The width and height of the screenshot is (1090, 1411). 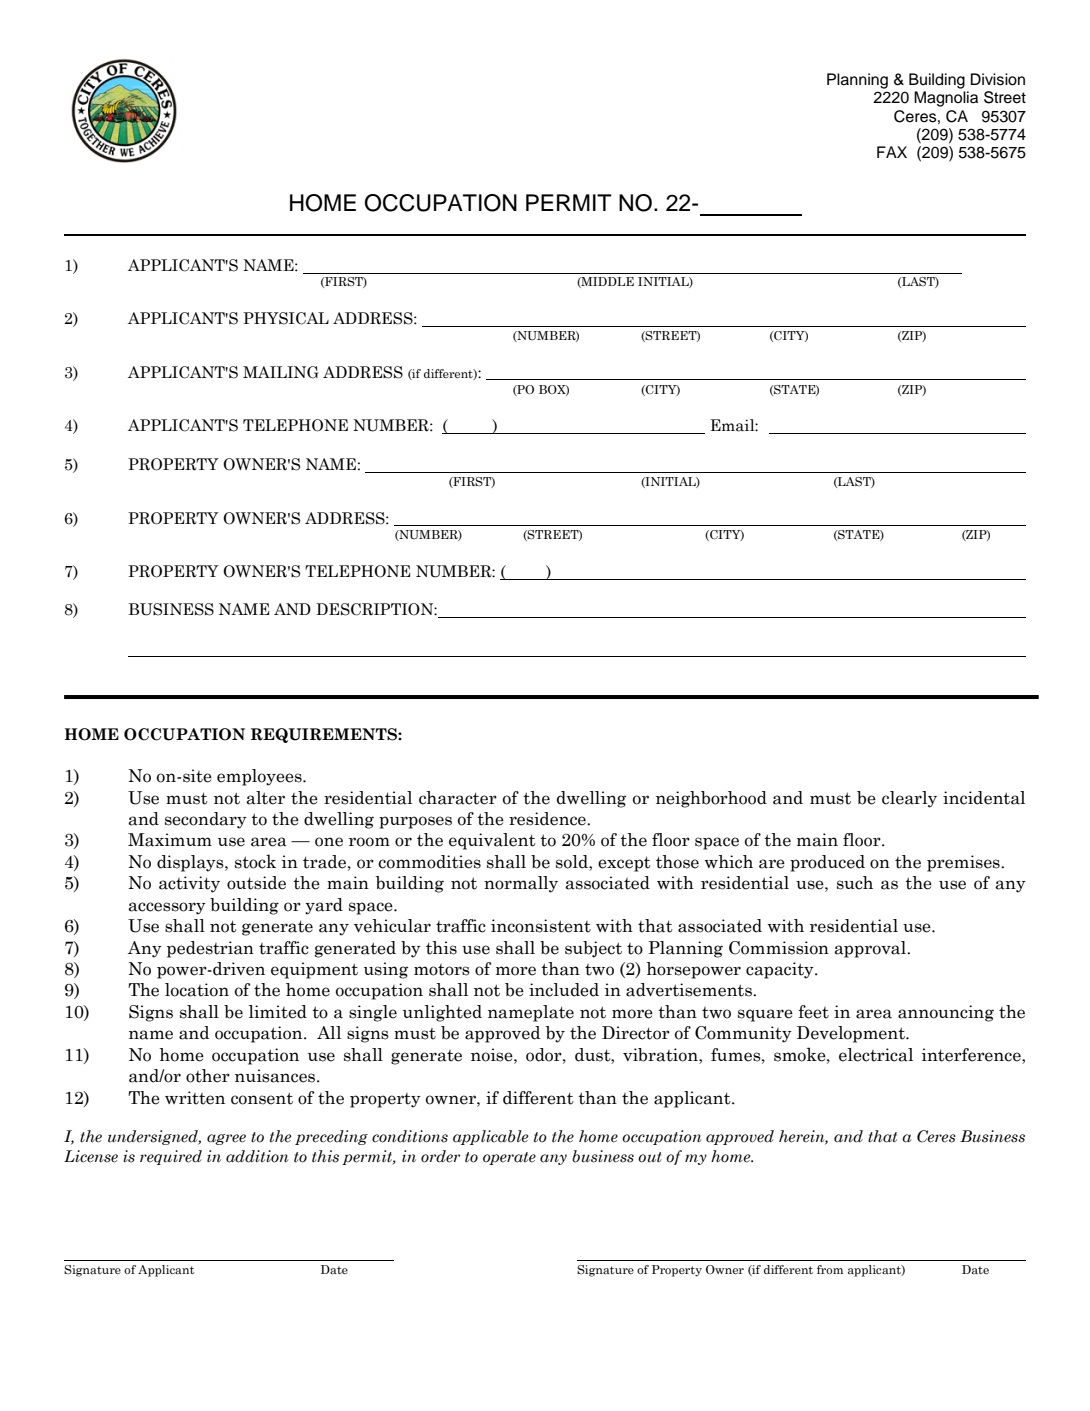 What do you see at coordinates (855, 883) in the screenshot?
I see `such` at bounding box center [855, 883].
